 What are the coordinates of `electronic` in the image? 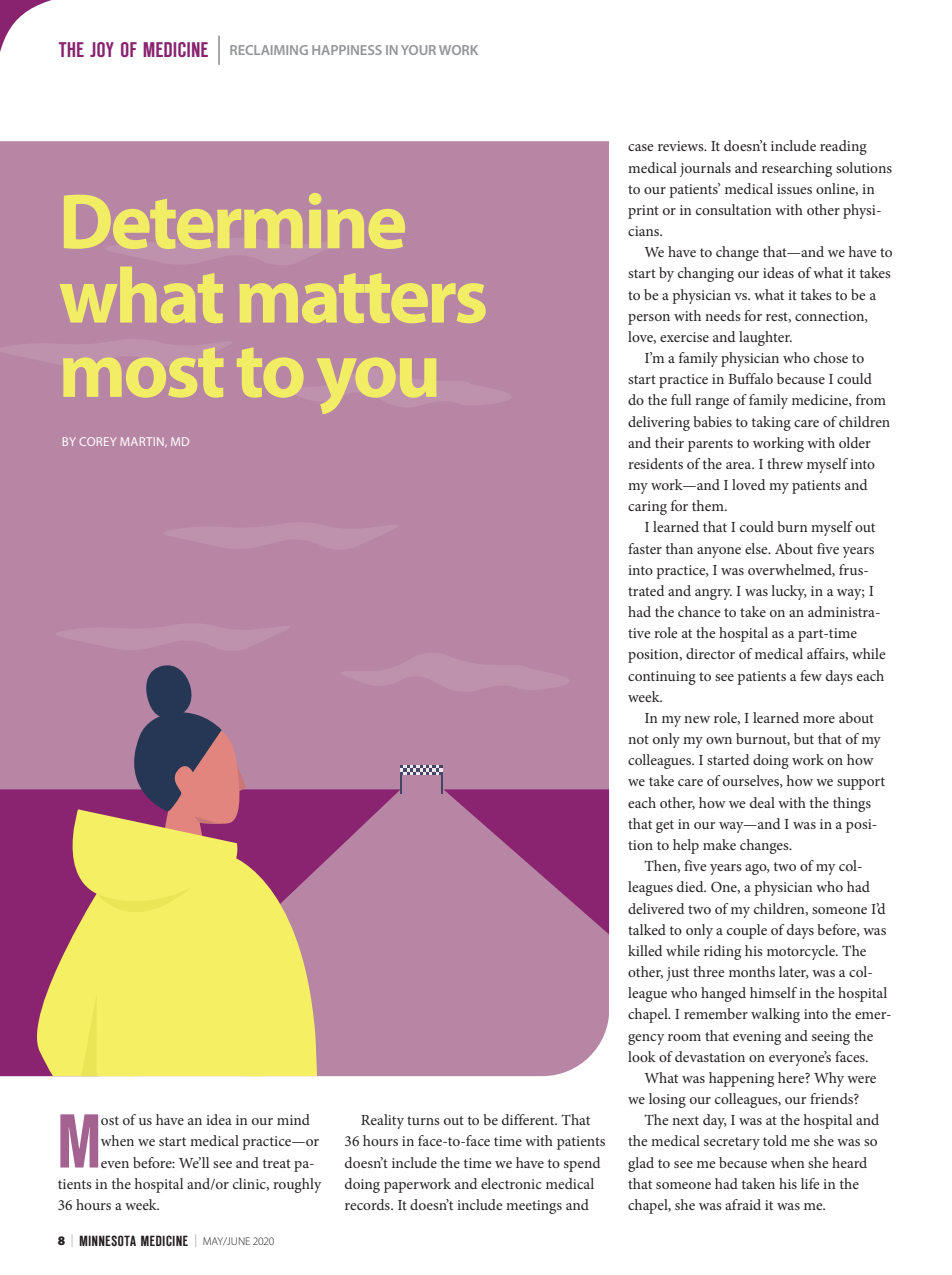 It's located at (511, 1183).
